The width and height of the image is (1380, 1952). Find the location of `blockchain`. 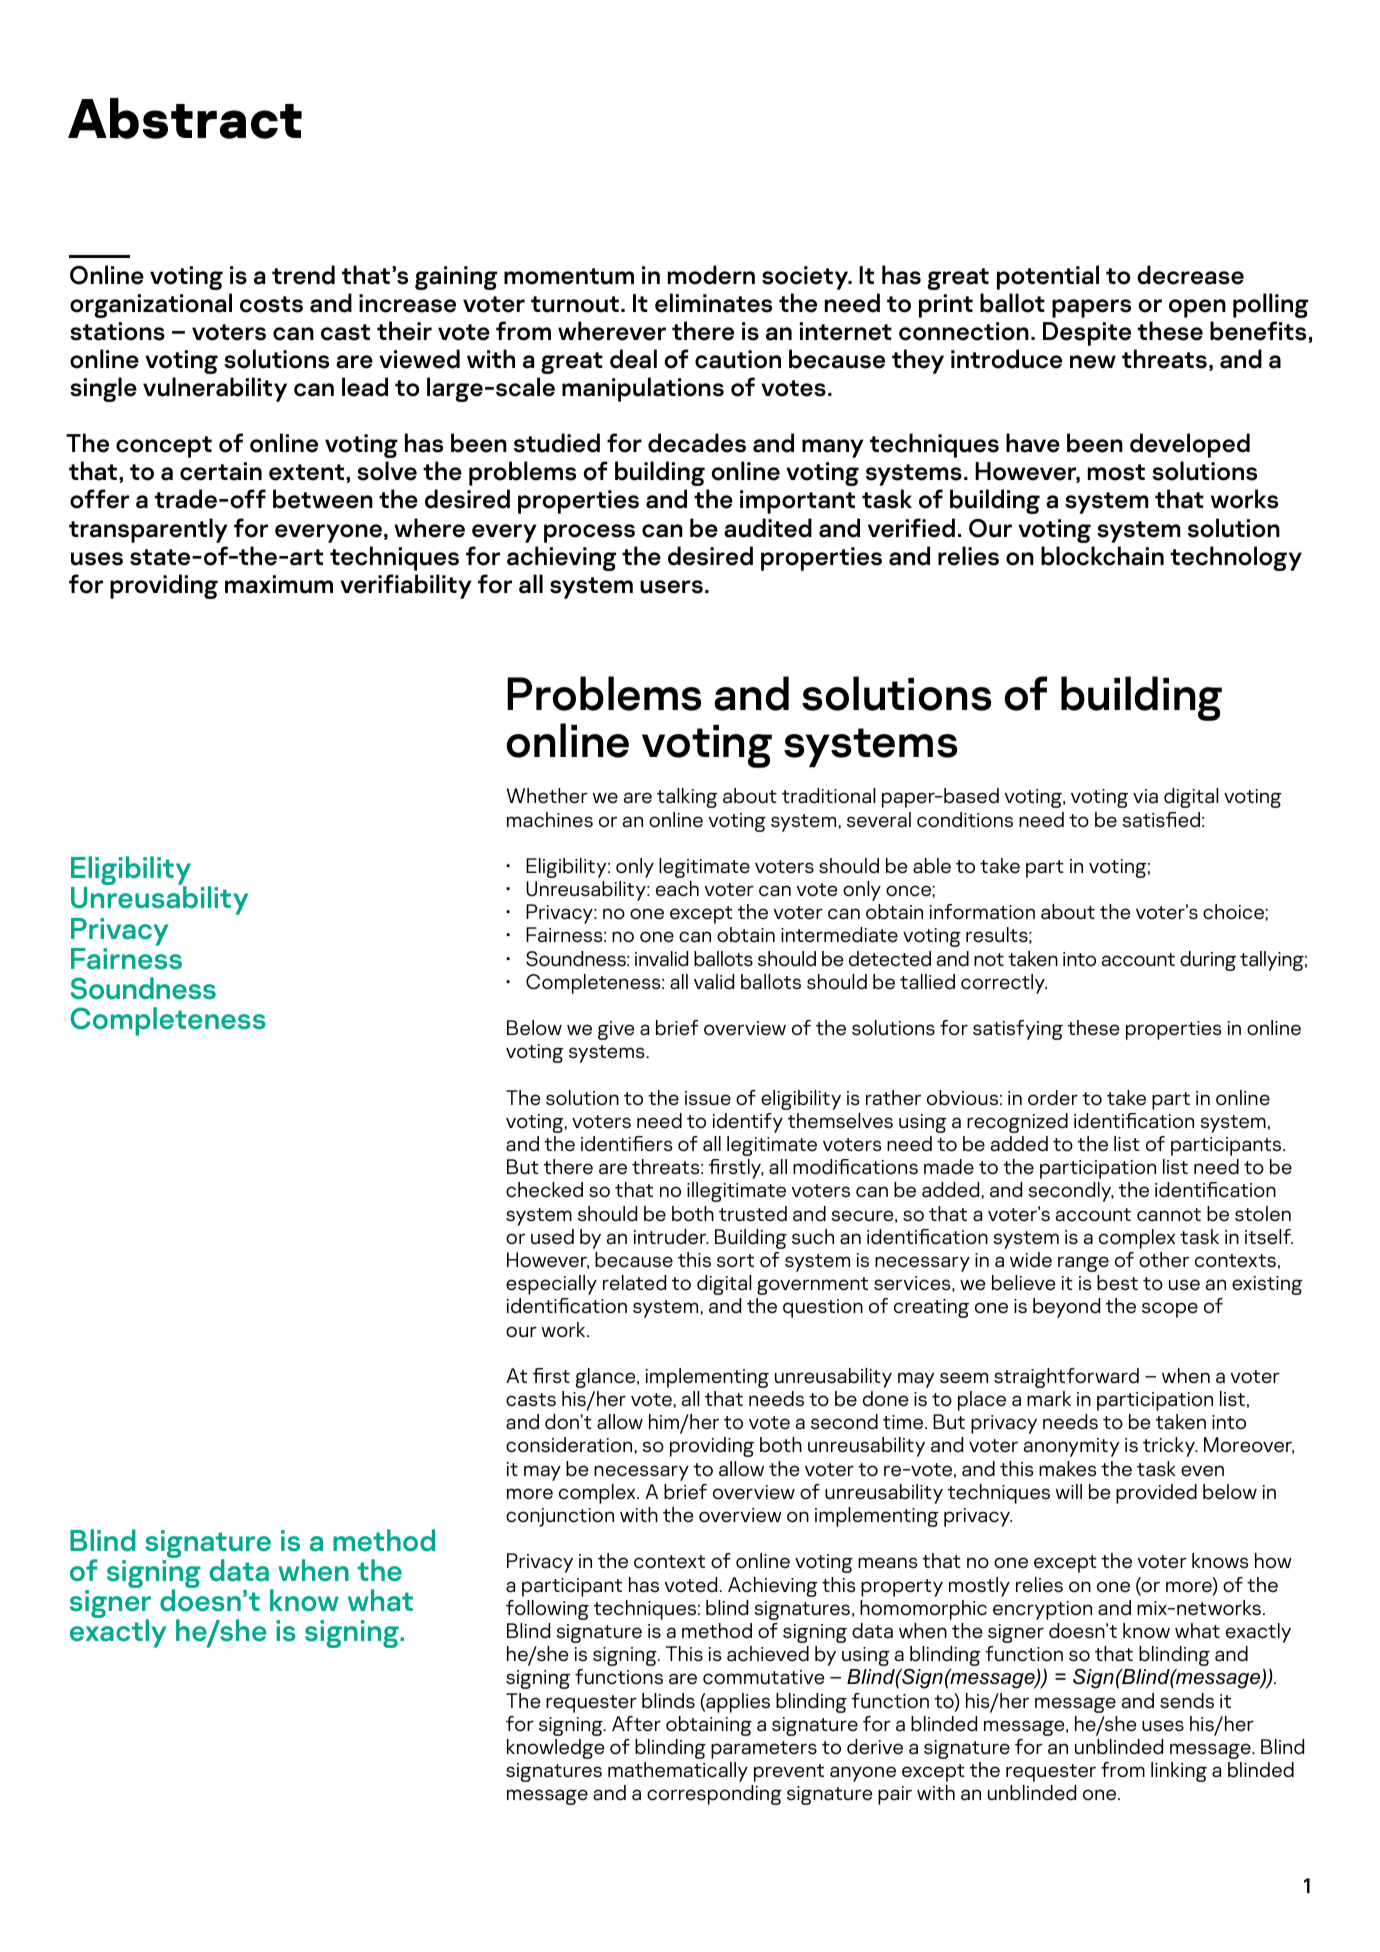

blockchain is located at coordinates (1102, 556).
